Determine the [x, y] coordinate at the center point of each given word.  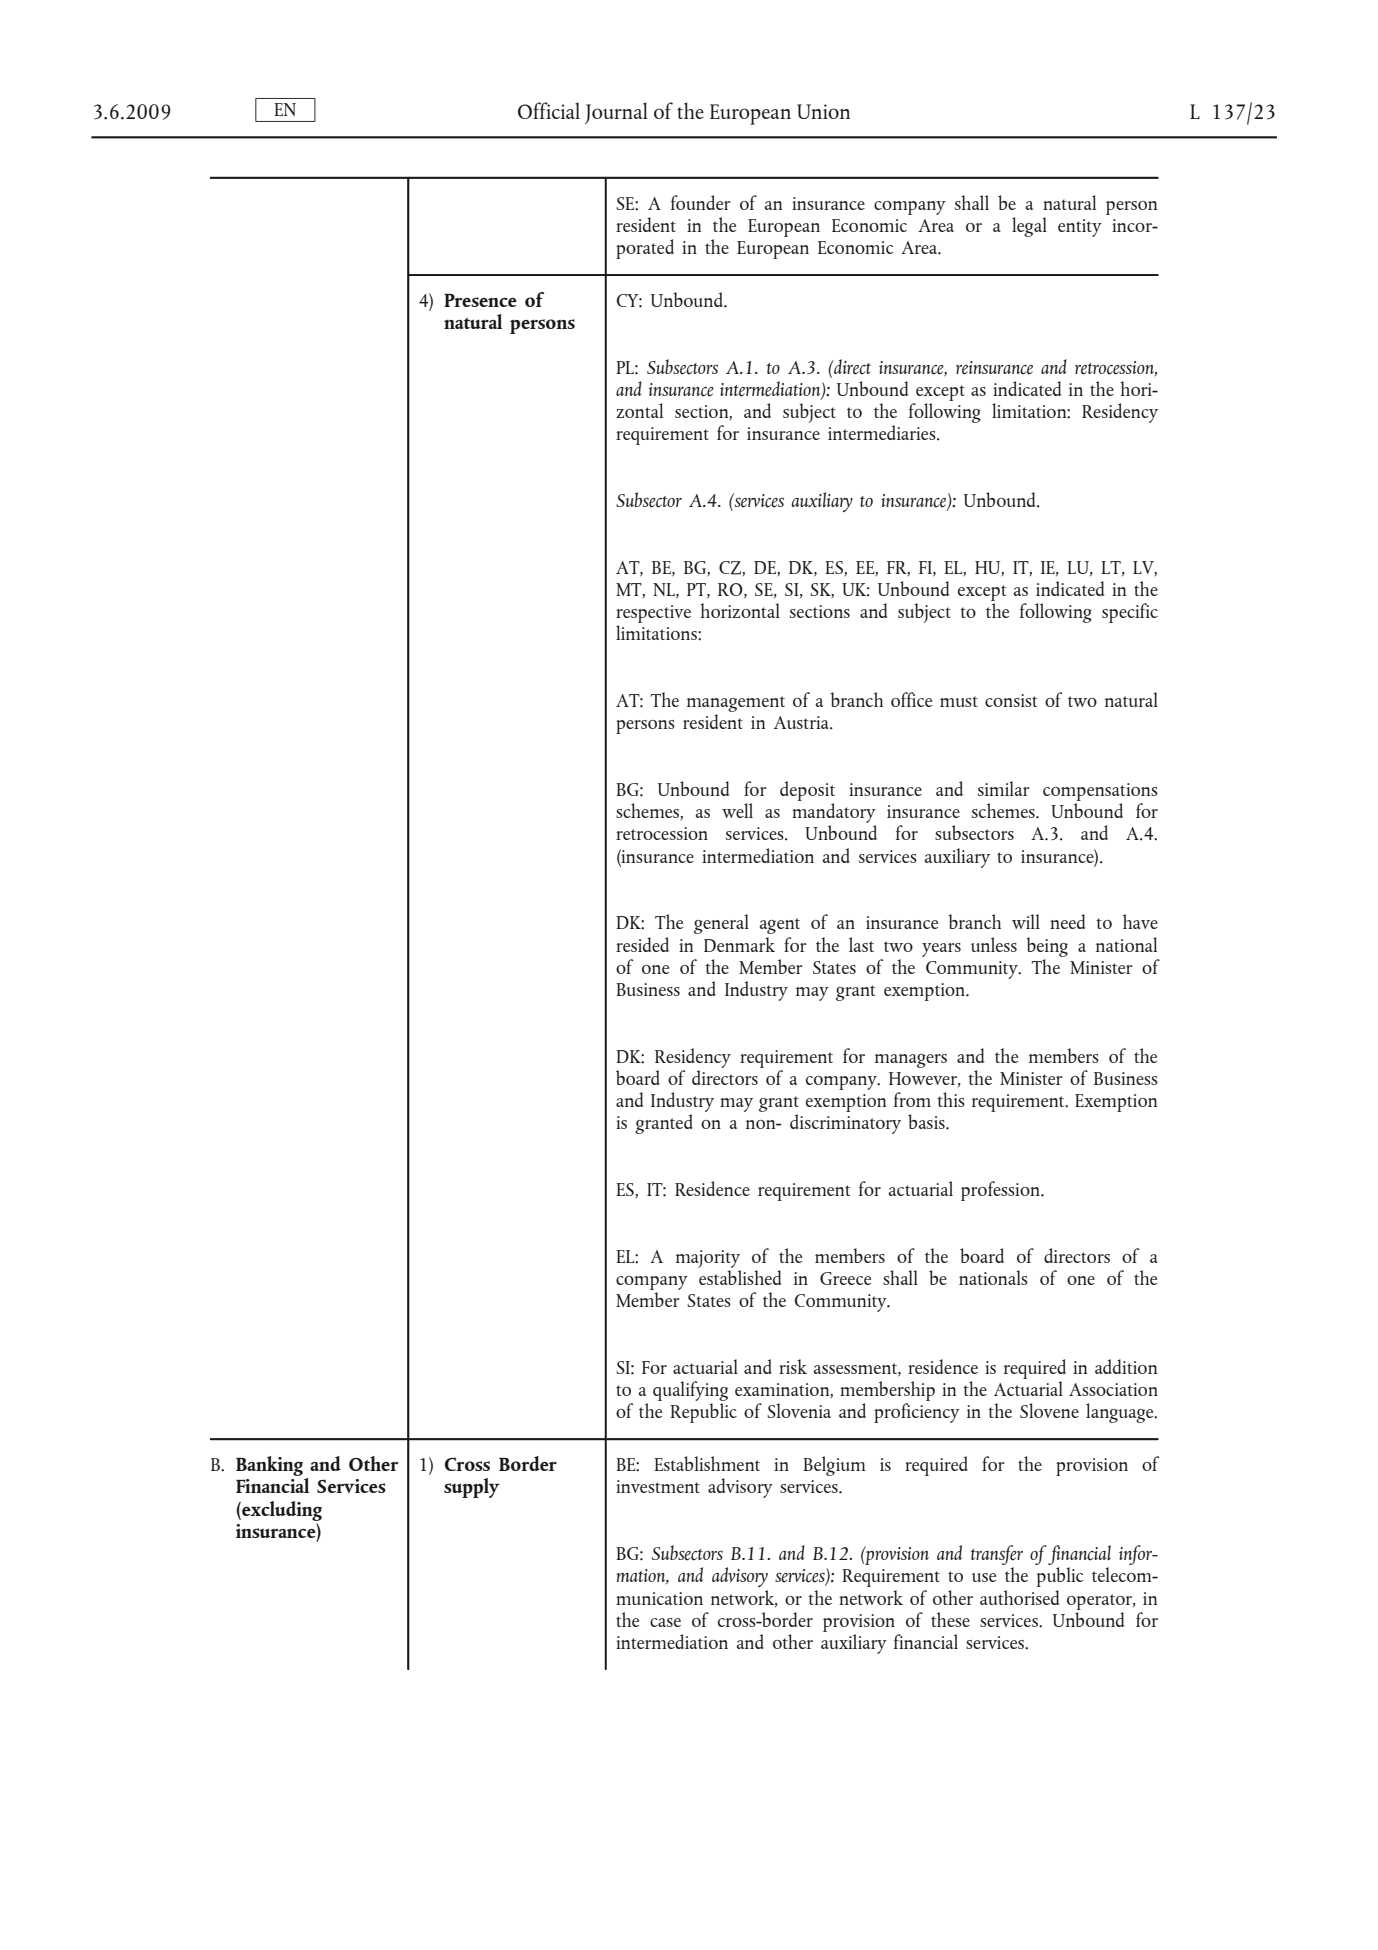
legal [1029, 227]
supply [472, 1488]
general [721, 924]
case [665, 1622]
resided [642, 944]
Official [549, 110]
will [1026, 921]
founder [701, 202]
